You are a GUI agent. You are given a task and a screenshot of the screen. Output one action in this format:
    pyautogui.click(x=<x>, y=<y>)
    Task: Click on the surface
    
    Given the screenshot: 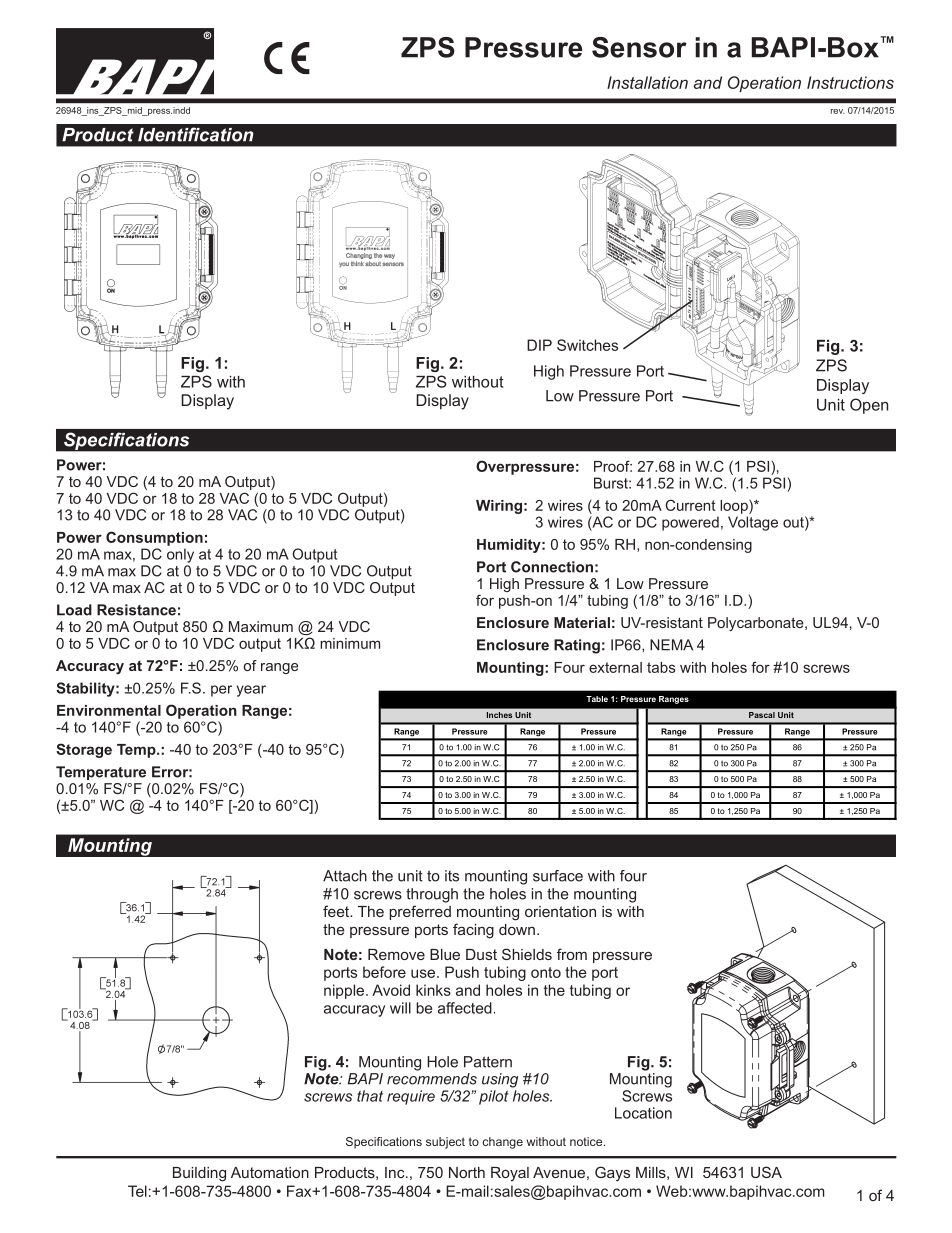 What is the action you would take?
    pyautogui.click(x=558, y=876)
